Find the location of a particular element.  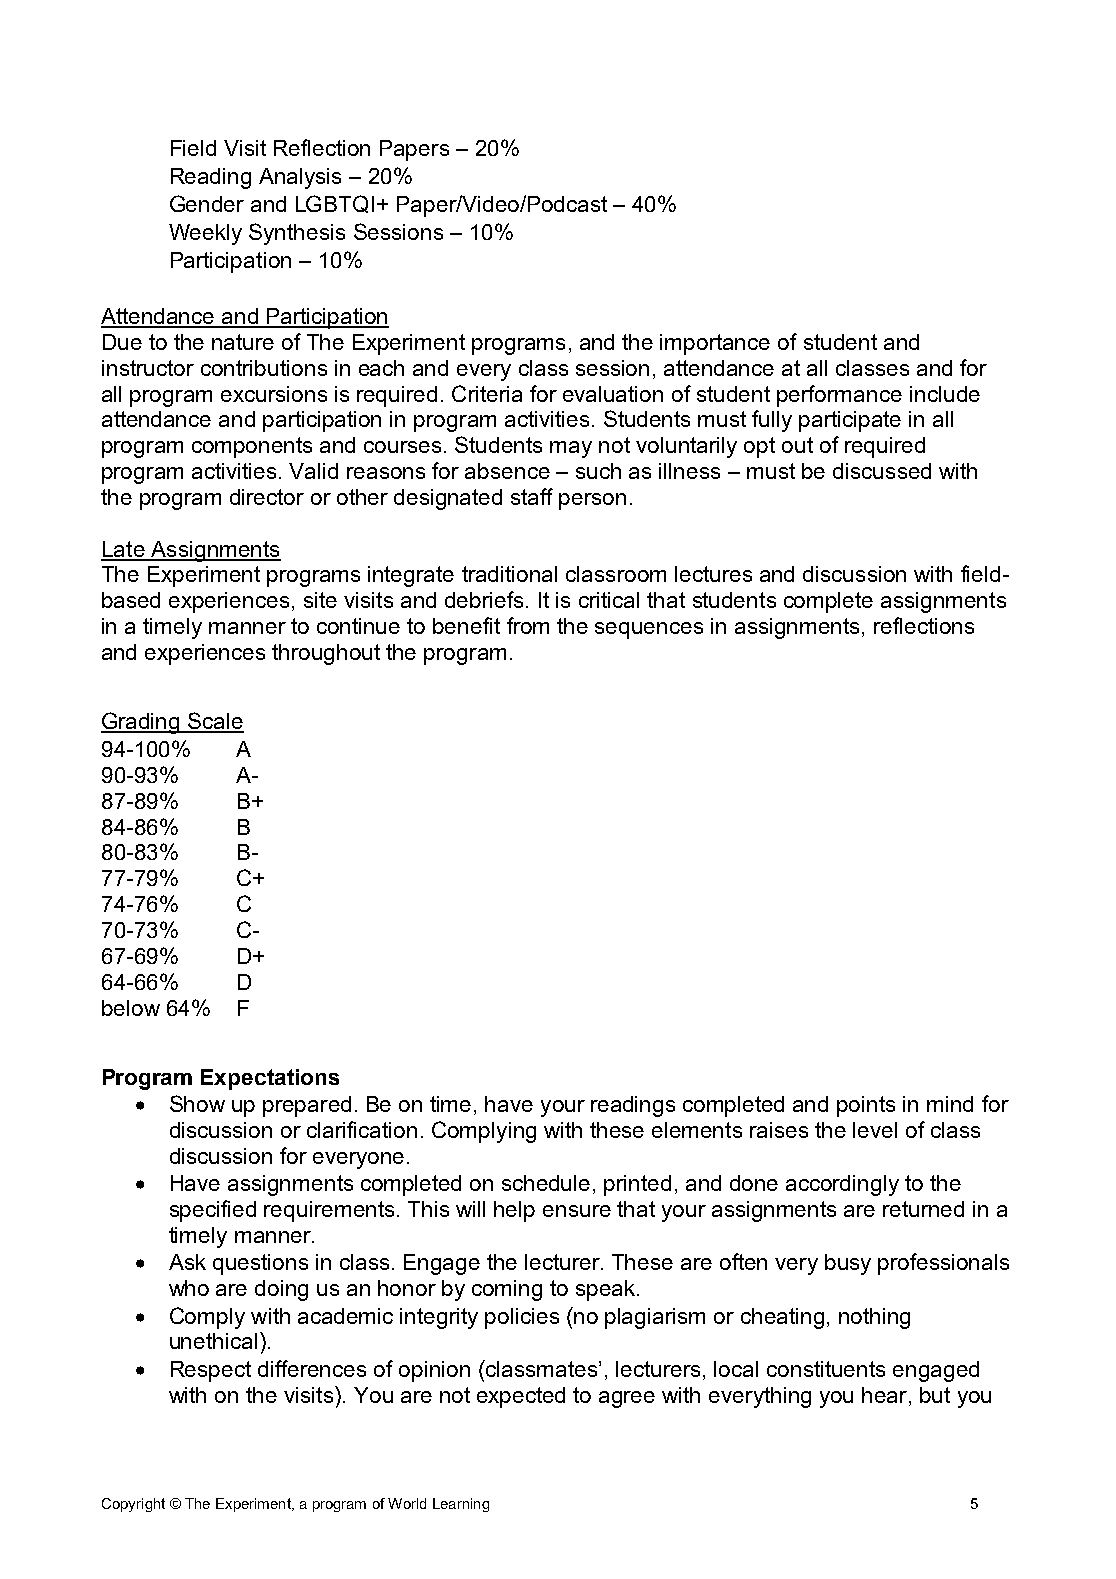

from is located at coordinates (528, 625).
